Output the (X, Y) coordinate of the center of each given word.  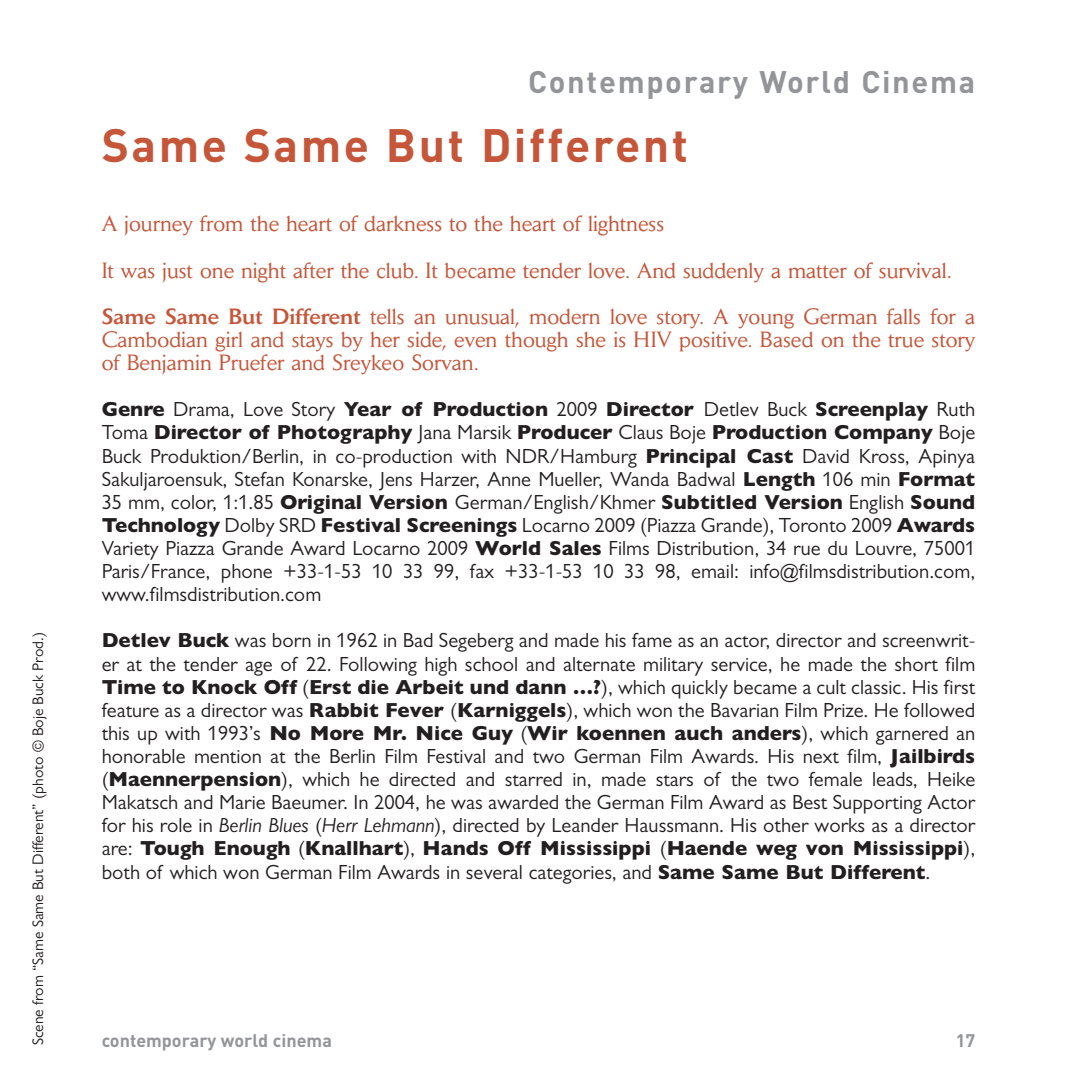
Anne (509, 479)
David (826, 456)
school (491, 664)
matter (818, 272)
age (259, 668)
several (494, 872)
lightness (626, 226)
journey (159, 225)
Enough (252, 850)
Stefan (259, 479)
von (824, 849)
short (916, 664)
